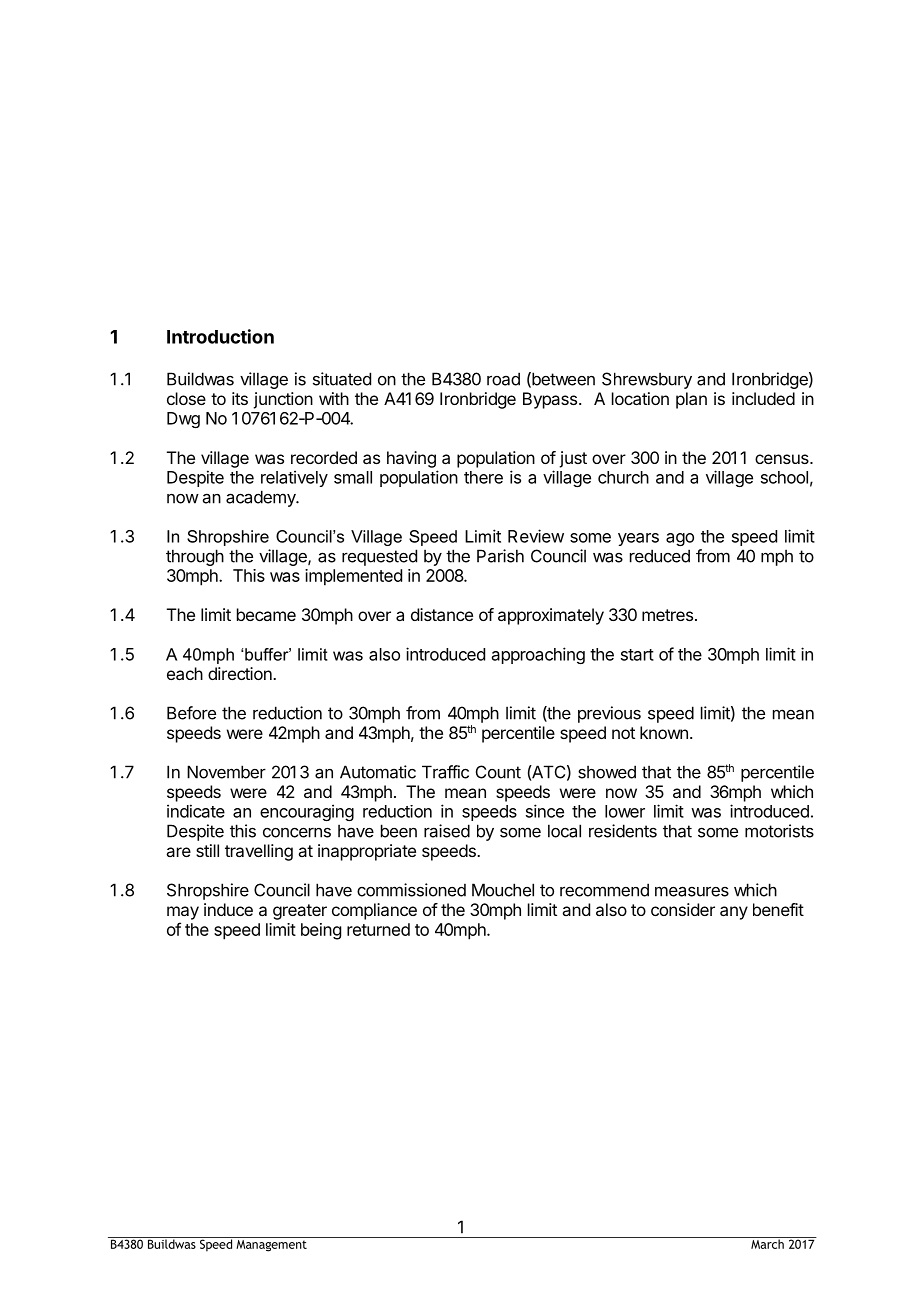  I want to click on reduced, so click(660, 556).
